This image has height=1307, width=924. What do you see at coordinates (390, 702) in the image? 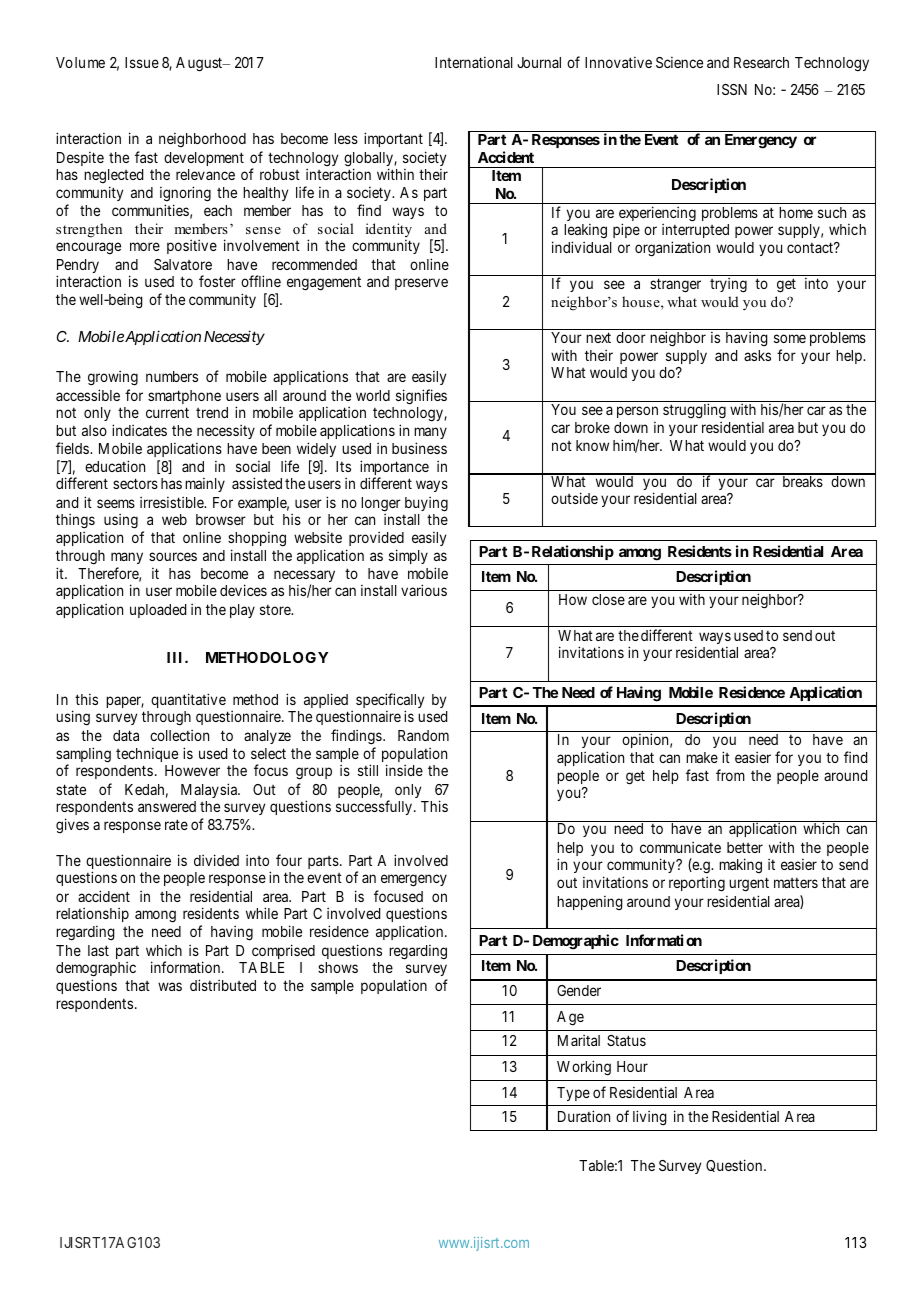
I see `specifically` at bounding box center [390, 702].
